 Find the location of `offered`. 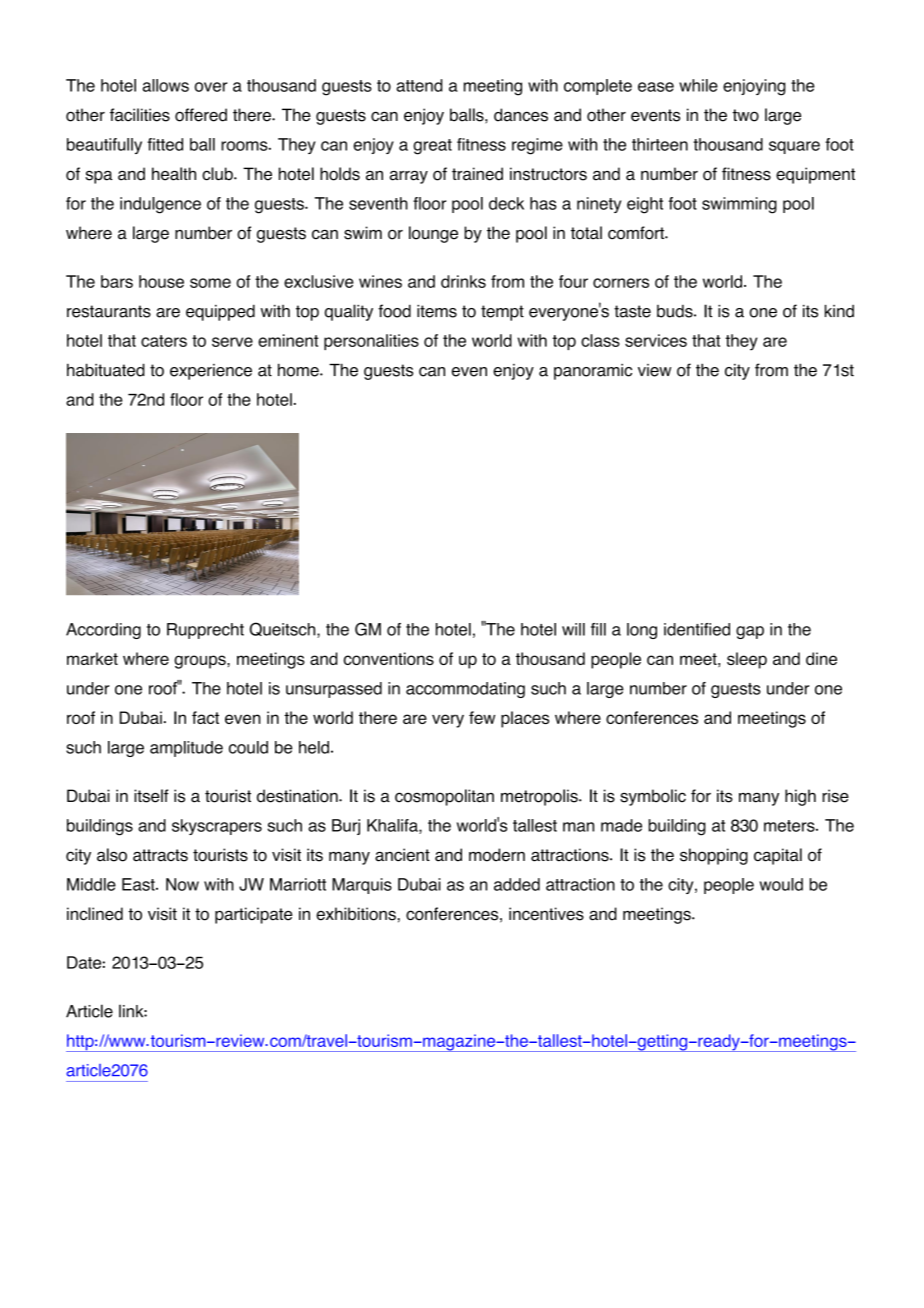

offered is located at coordinates (201, 115).
